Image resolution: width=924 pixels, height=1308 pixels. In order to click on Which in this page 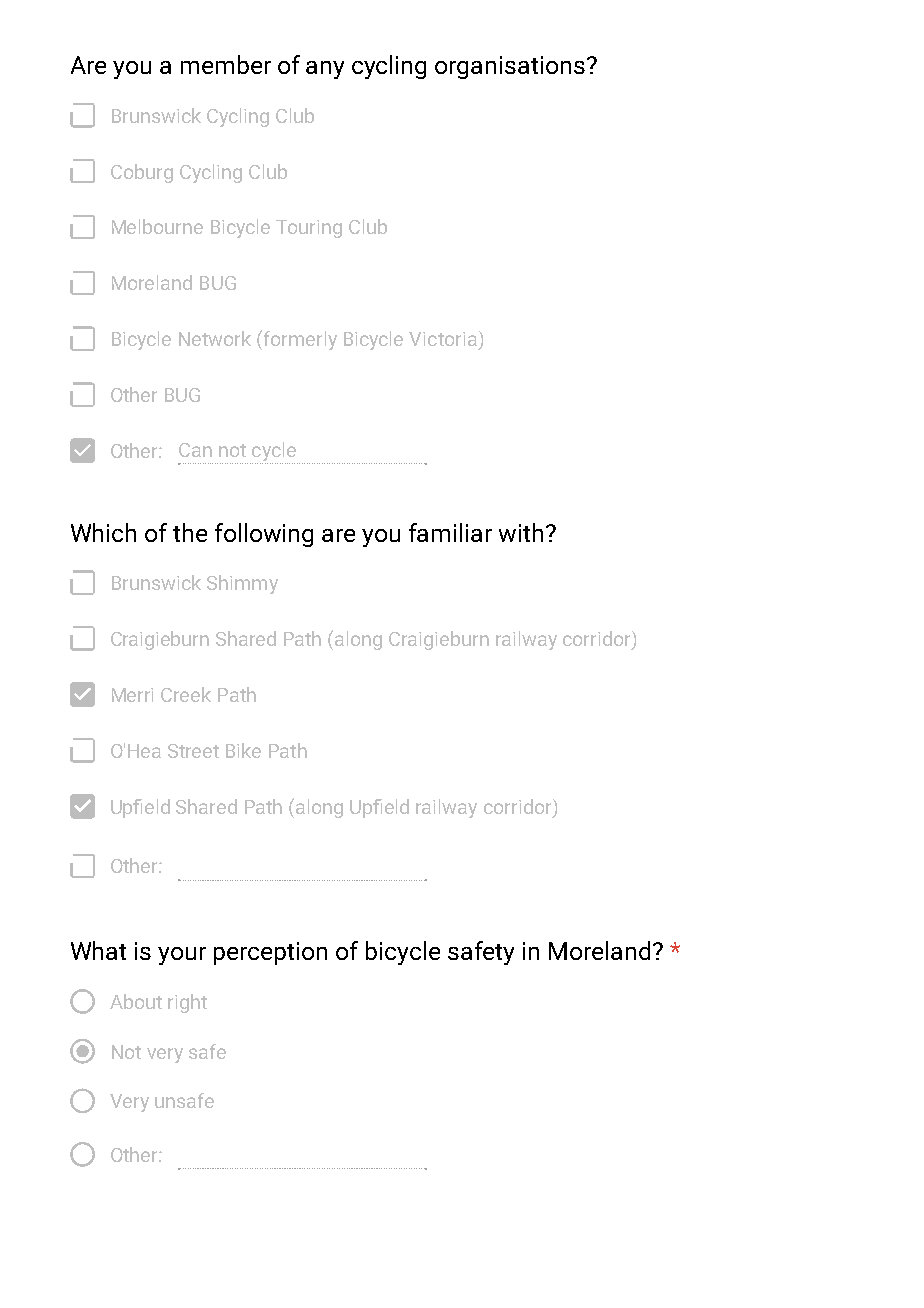, I will do `click(103, 532)`.
